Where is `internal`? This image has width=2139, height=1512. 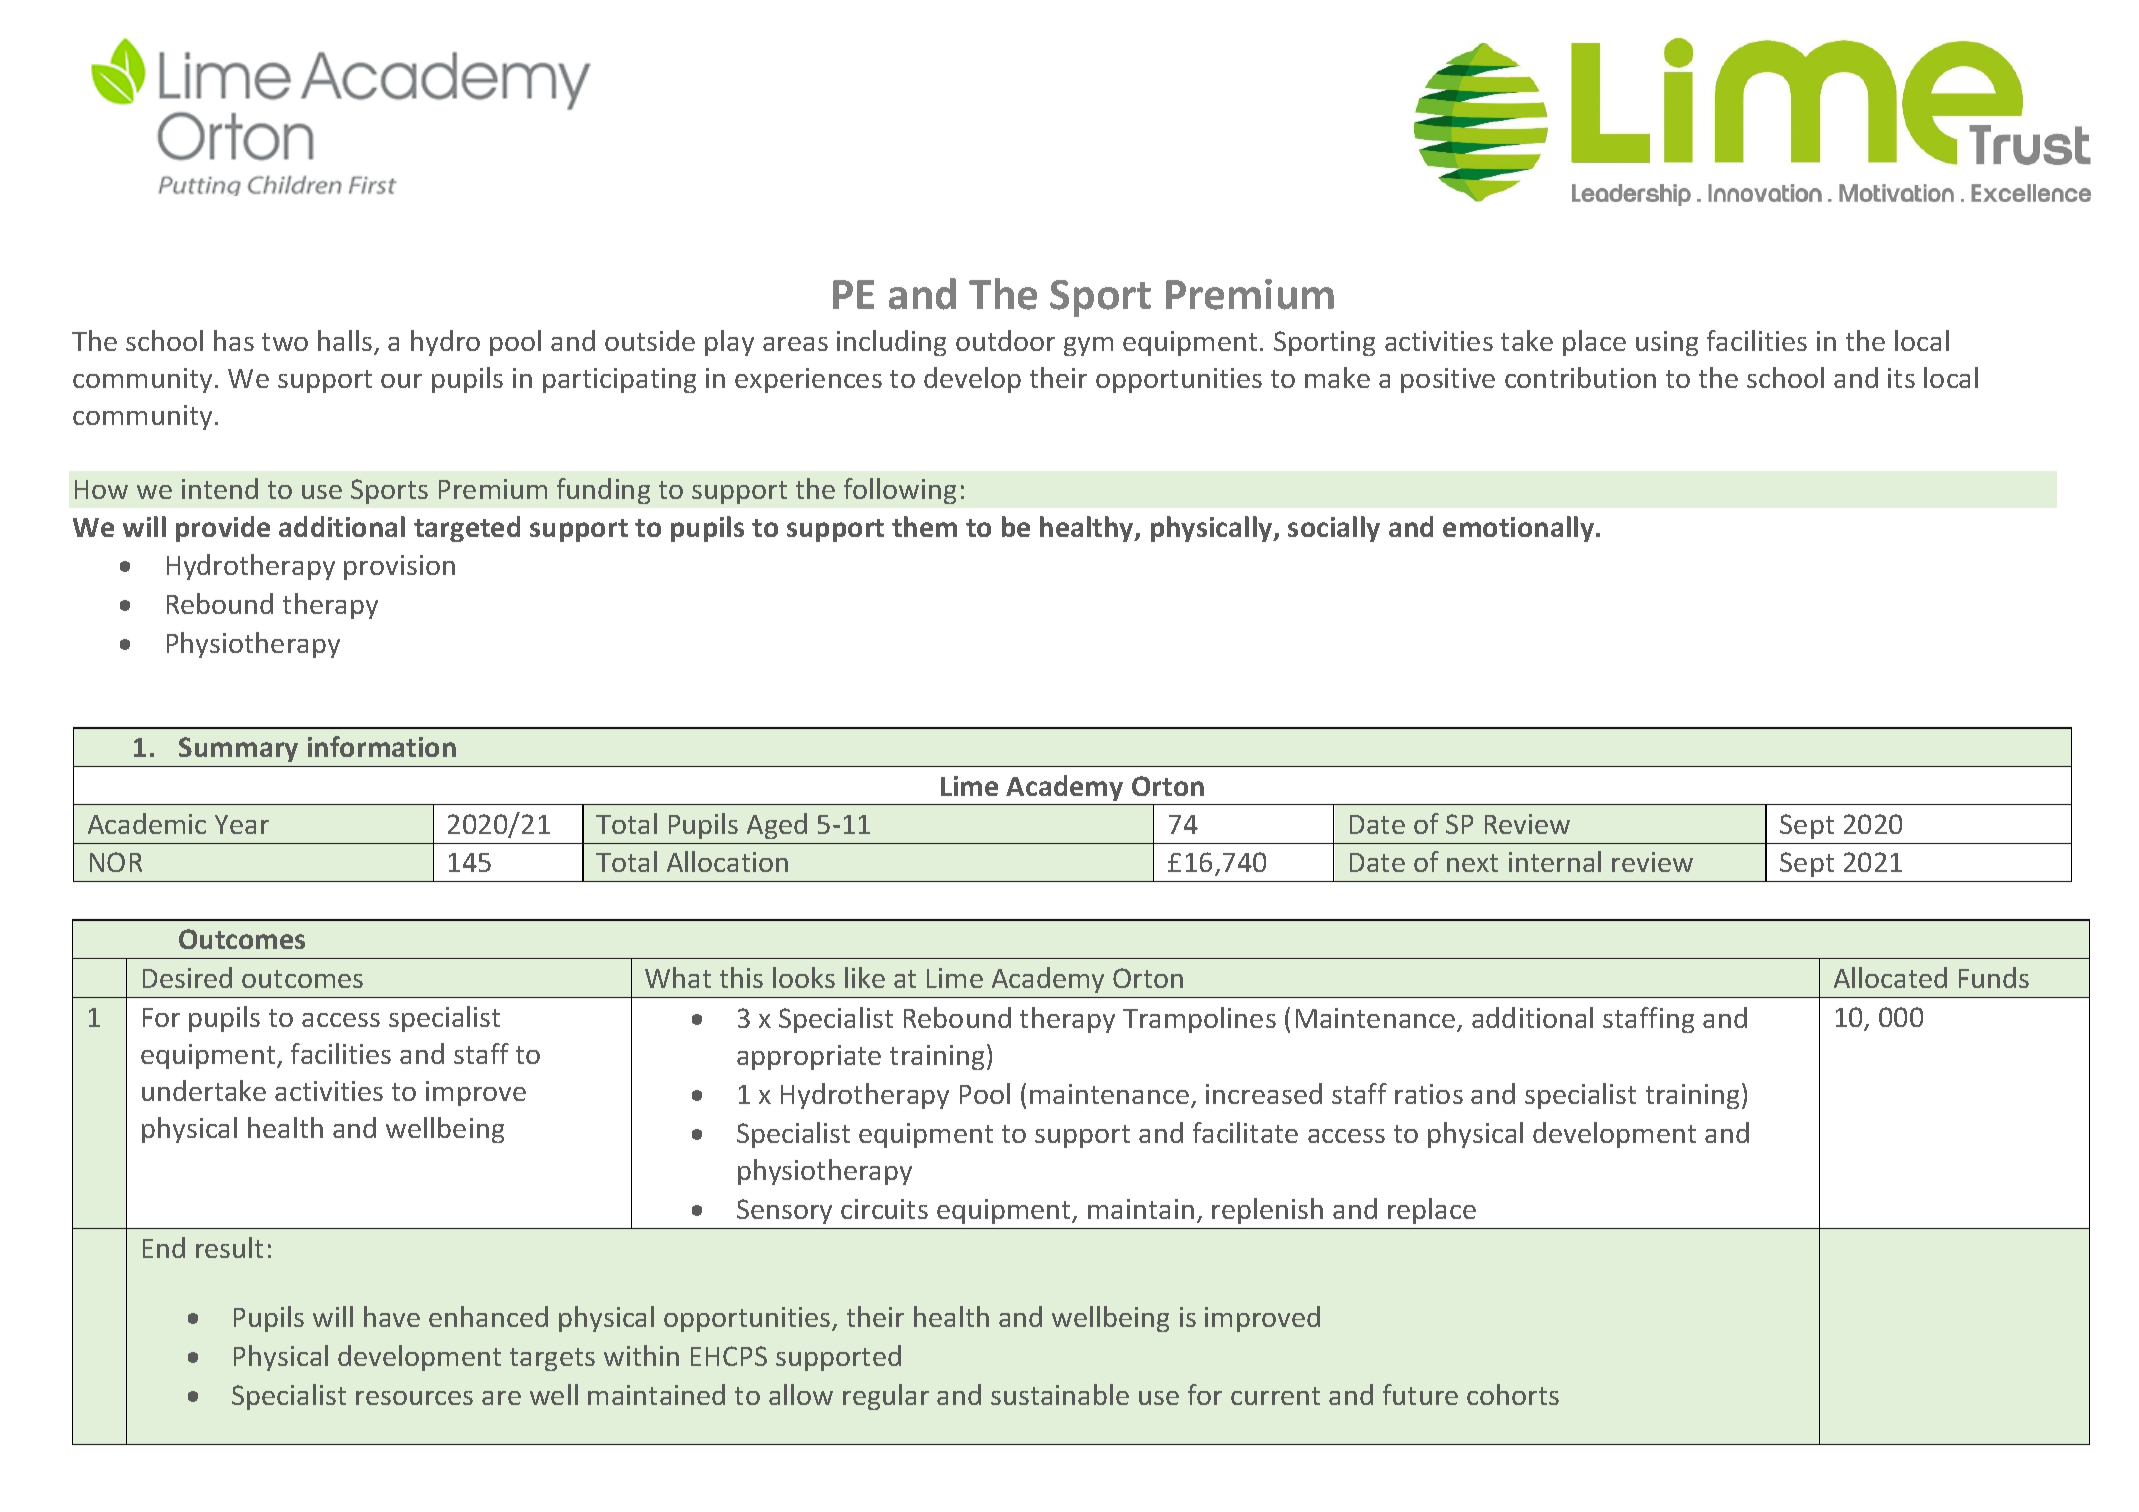 internal is located at coordinates (1555, 861).
